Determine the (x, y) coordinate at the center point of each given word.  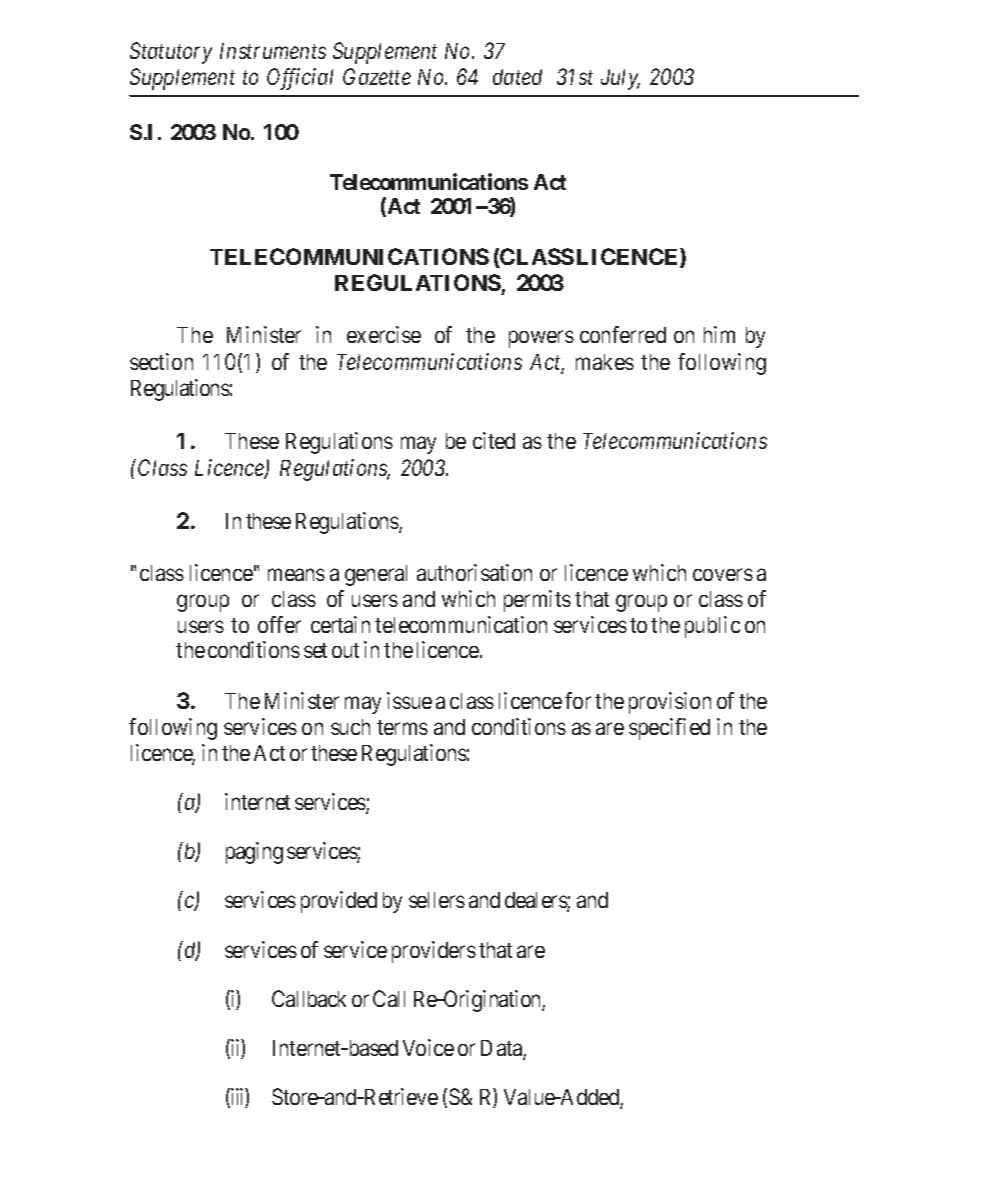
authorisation (474, 572)
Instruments (273, 51)
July (620, 79)
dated (517, 77)
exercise (384, 334)
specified (669, 729)
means (296, 575)
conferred (623, 334)
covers (723, 575)
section (161, 361)
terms (402, 727)
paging (254, 853)
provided (339, 902)
